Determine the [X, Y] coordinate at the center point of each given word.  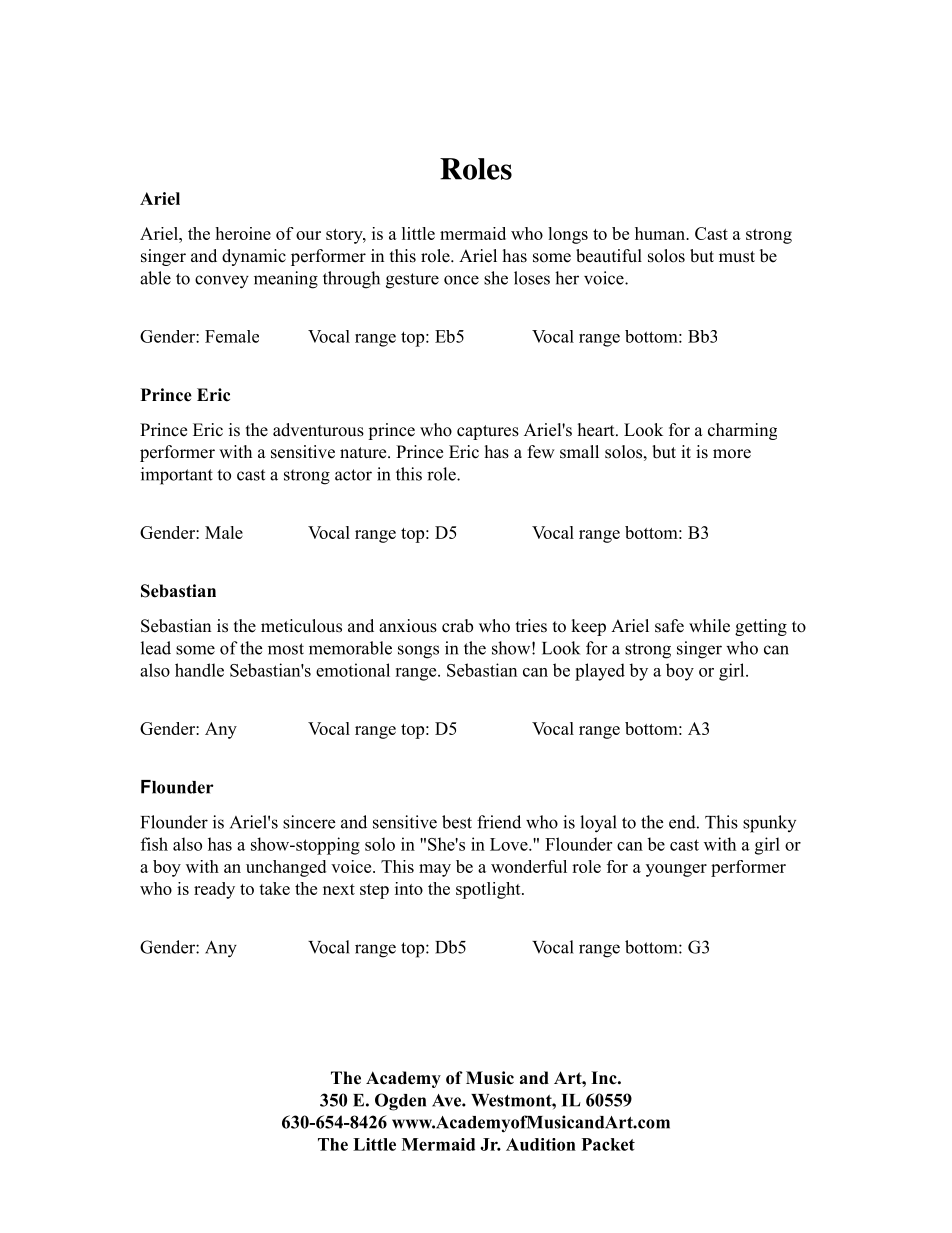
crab [457, 626]
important [177, 476]
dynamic [254, 257]
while [709, 626]
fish [154, 844]
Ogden [400, 1102]
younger [676, 870]
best [457, 822]
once [461, 280]
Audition [541, 1144]
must [737, 257]
